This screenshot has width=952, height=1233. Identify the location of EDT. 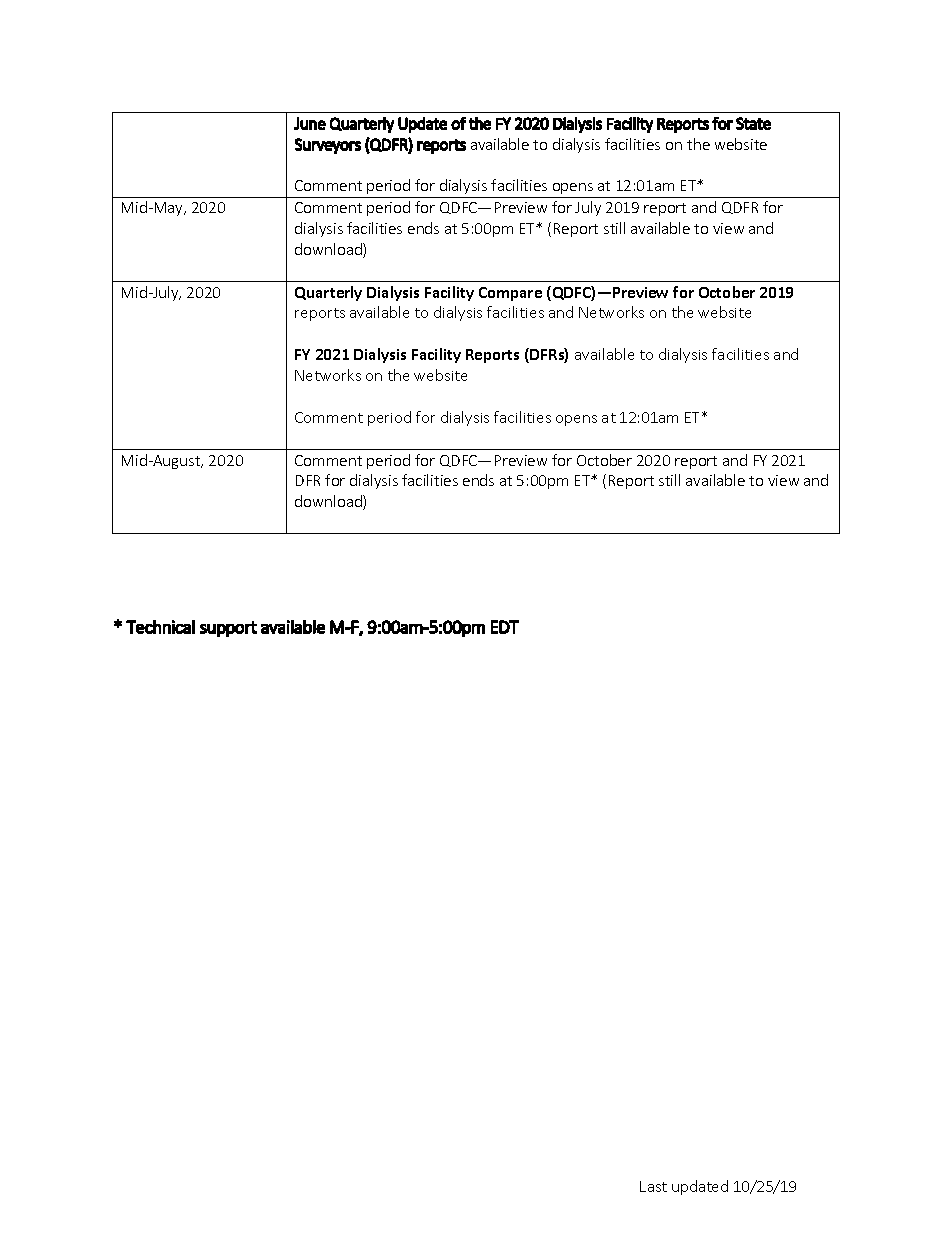
(505, 627).
